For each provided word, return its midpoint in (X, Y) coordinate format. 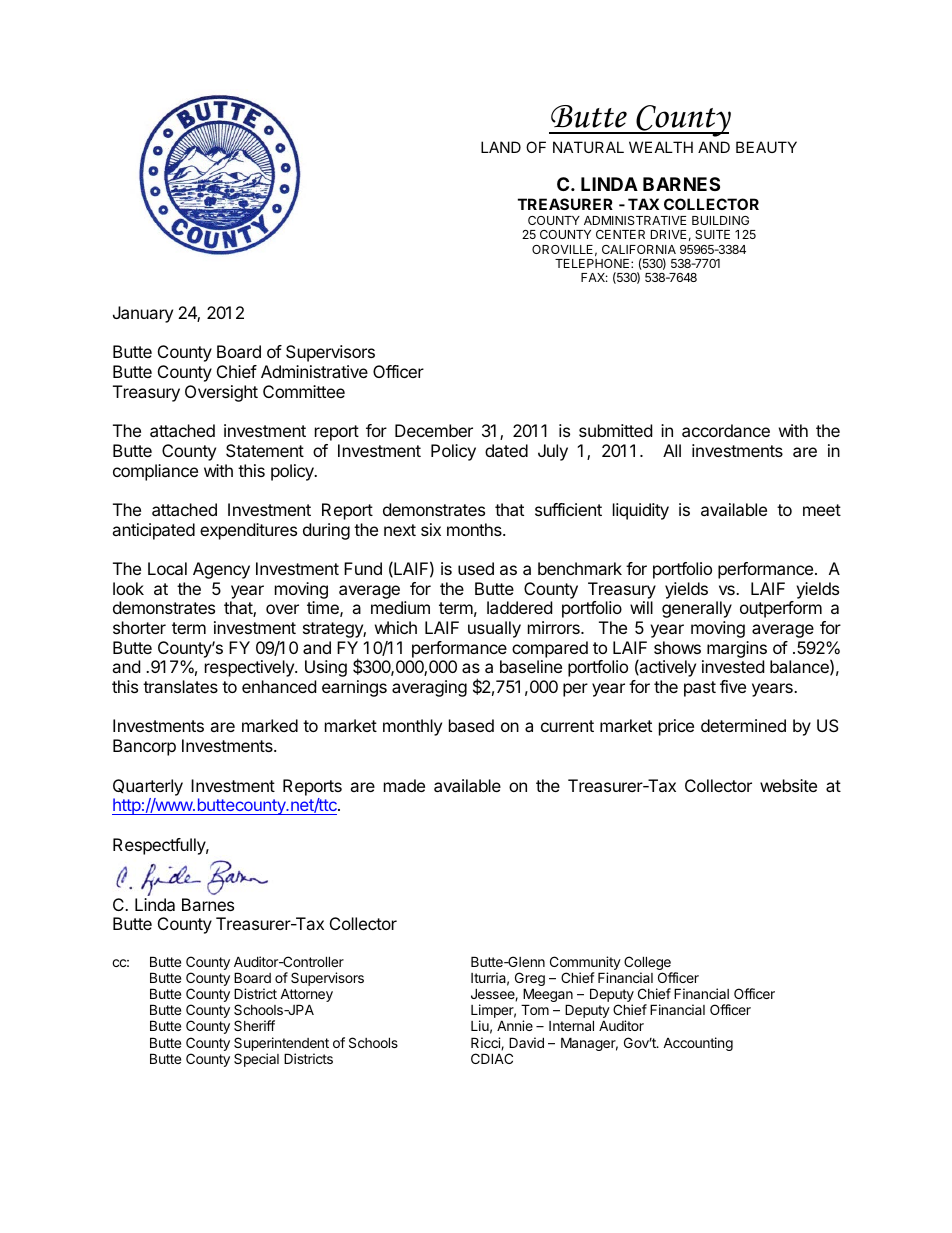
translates (180, 686)
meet (822, 510)
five (733, 686)
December (434, 430)
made (404, 785)
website (788, 785)
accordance (726, 430)
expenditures (248, 531)
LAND (501, 147)
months (475, 529)
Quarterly (148, 787)
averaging (429, 688)
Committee (304, 391)
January (143, 314)
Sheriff (254, 1025)
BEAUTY (766, 147)
